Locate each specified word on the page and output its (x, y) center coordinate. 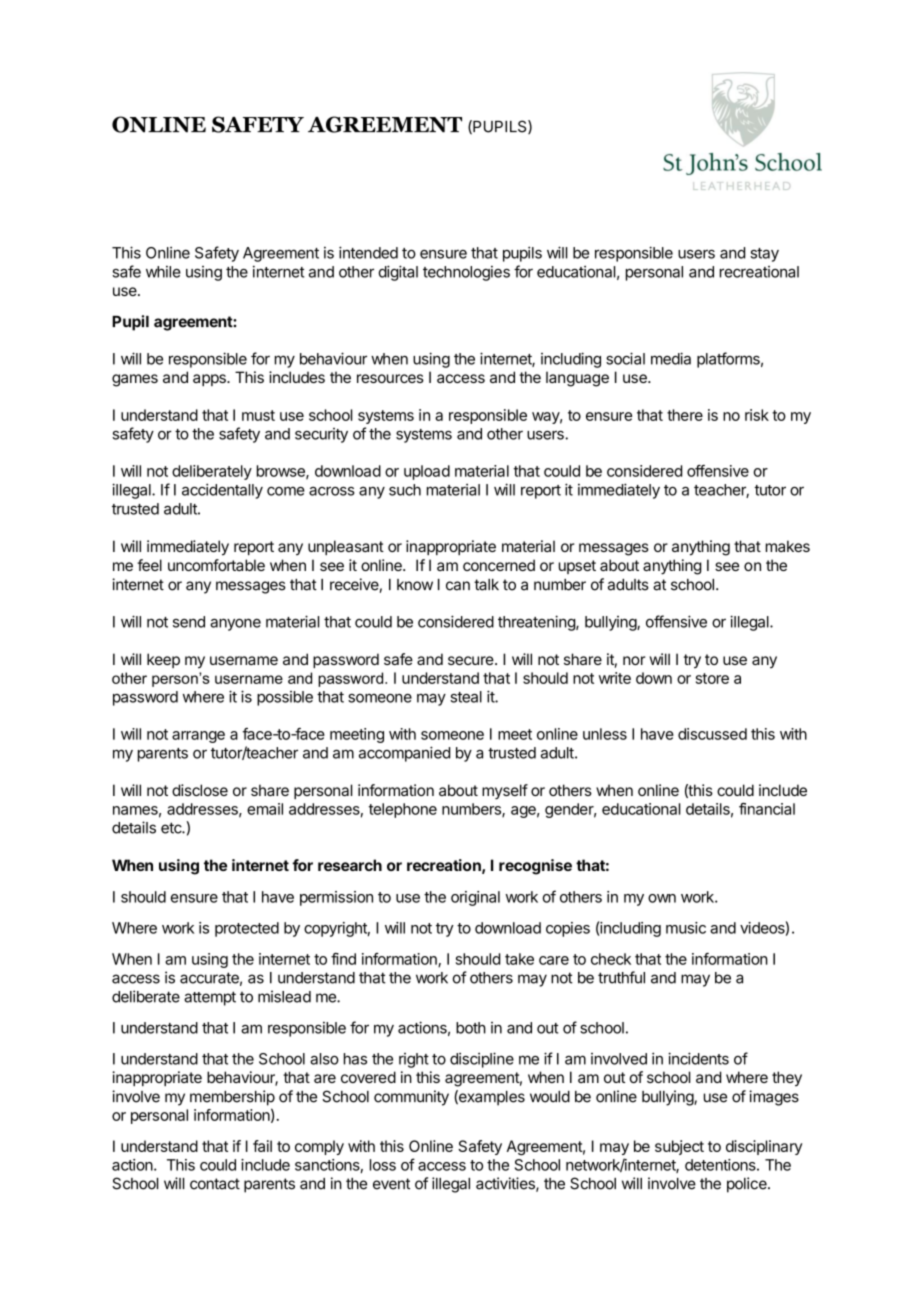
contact (215, 1184)
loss (383, 1165)
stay (764, 255)
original (475, 898)
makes (788, 546)
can (458, 586)
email (265, 809)
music (686, 928)
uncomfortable (216, 565)
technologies (466, 273)
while (163, 272)
